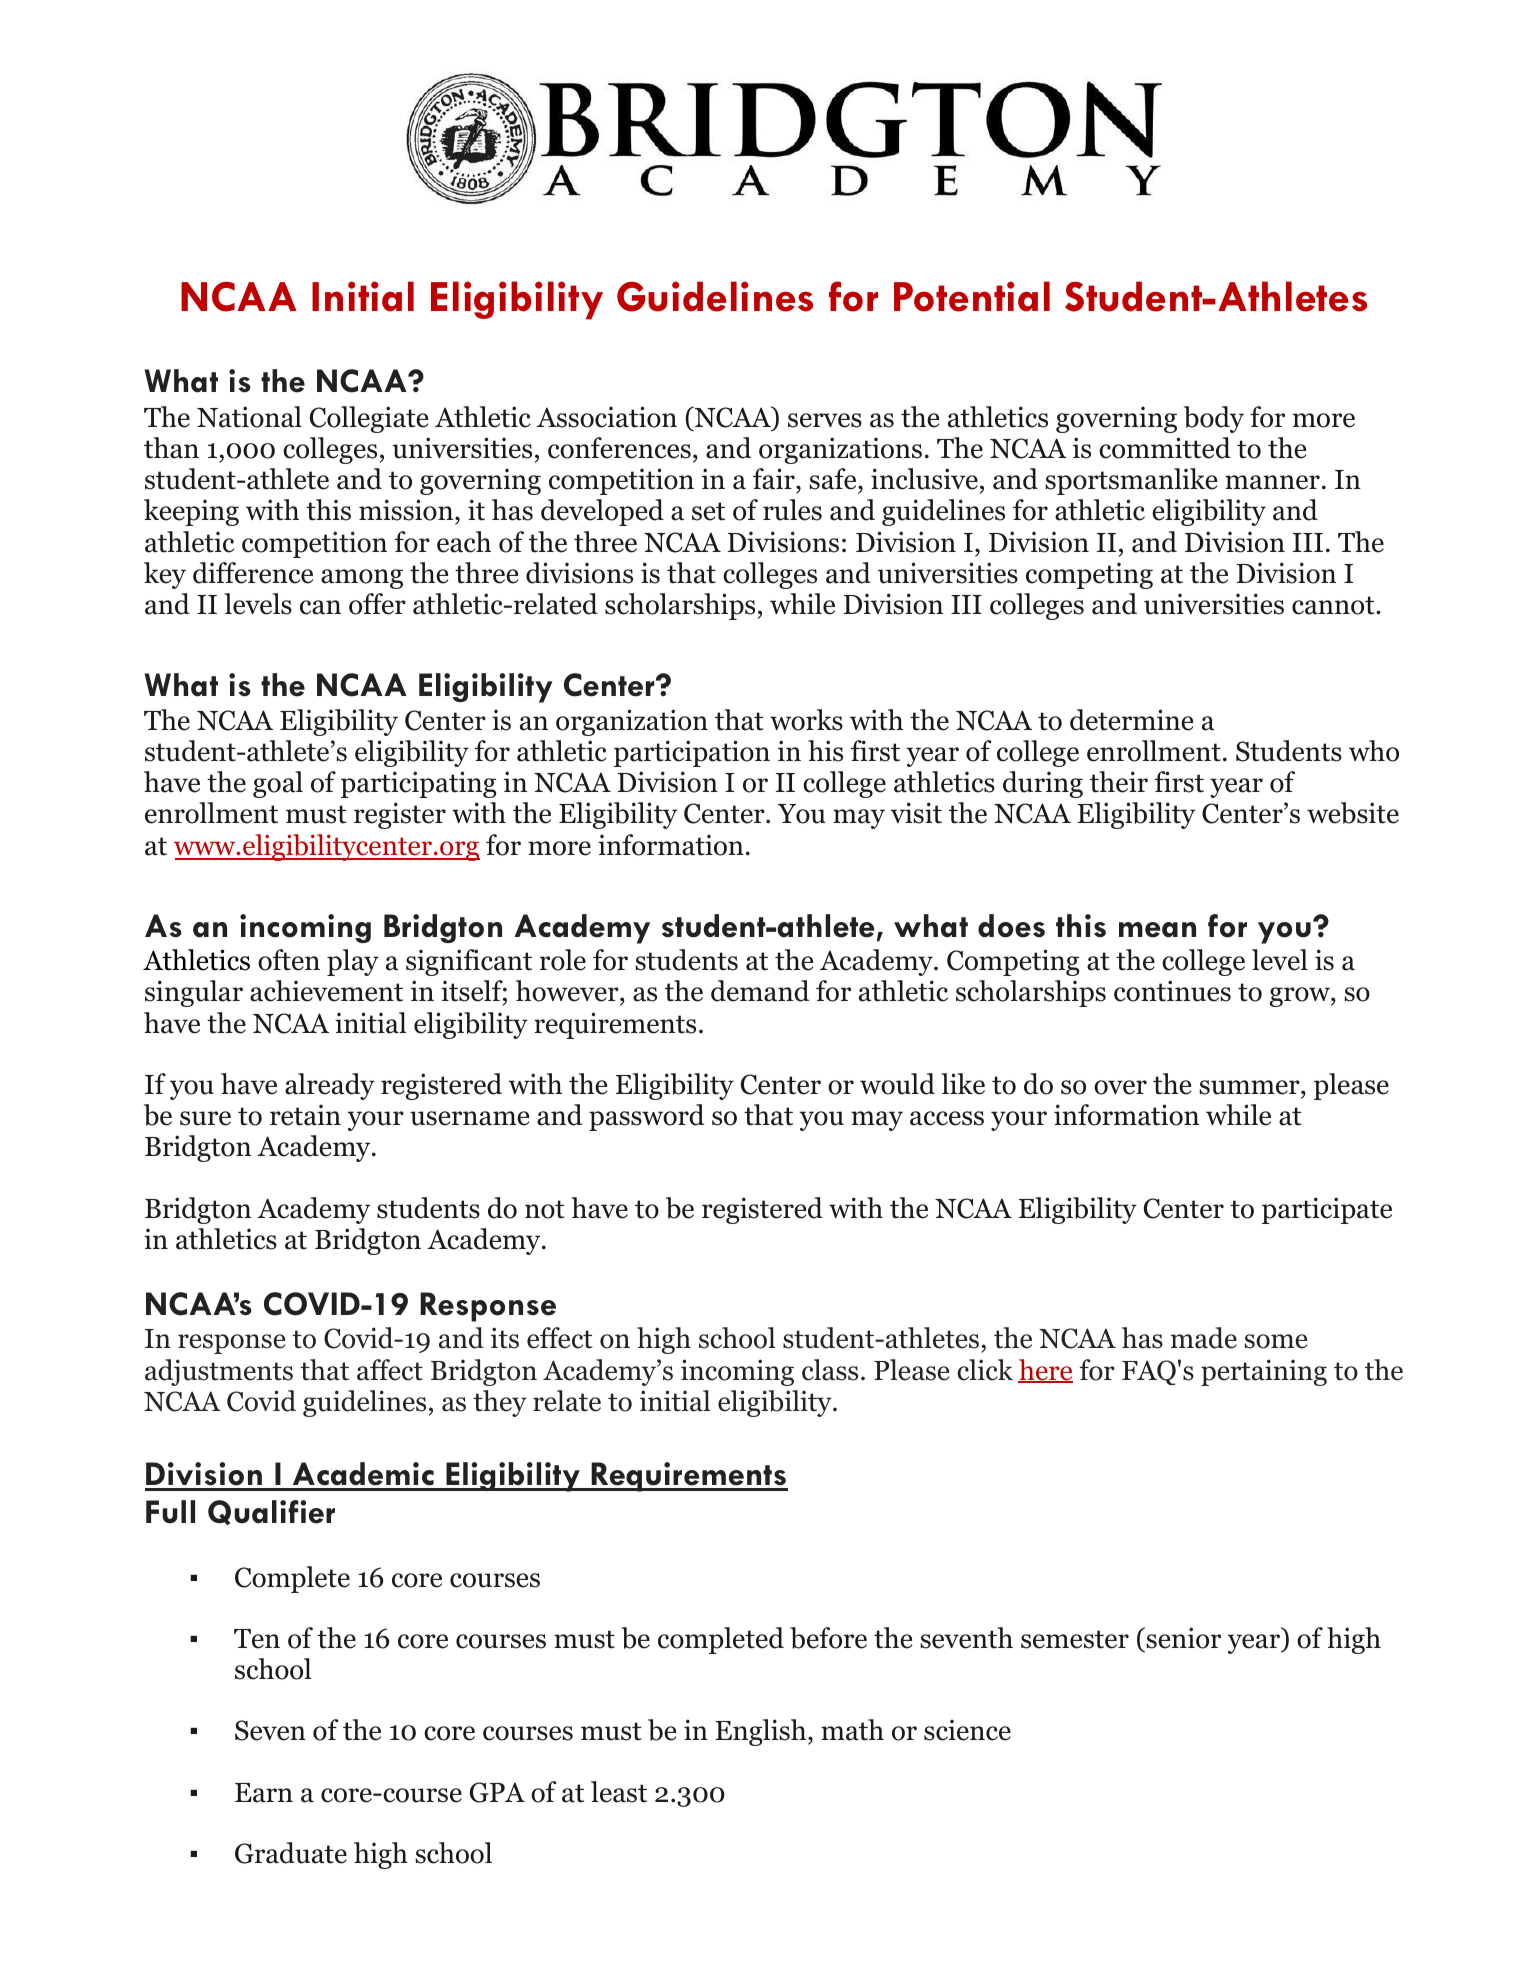 The width and height of the screenshot is (1531, 1981). I want to click on website, so click(1353, 813).
